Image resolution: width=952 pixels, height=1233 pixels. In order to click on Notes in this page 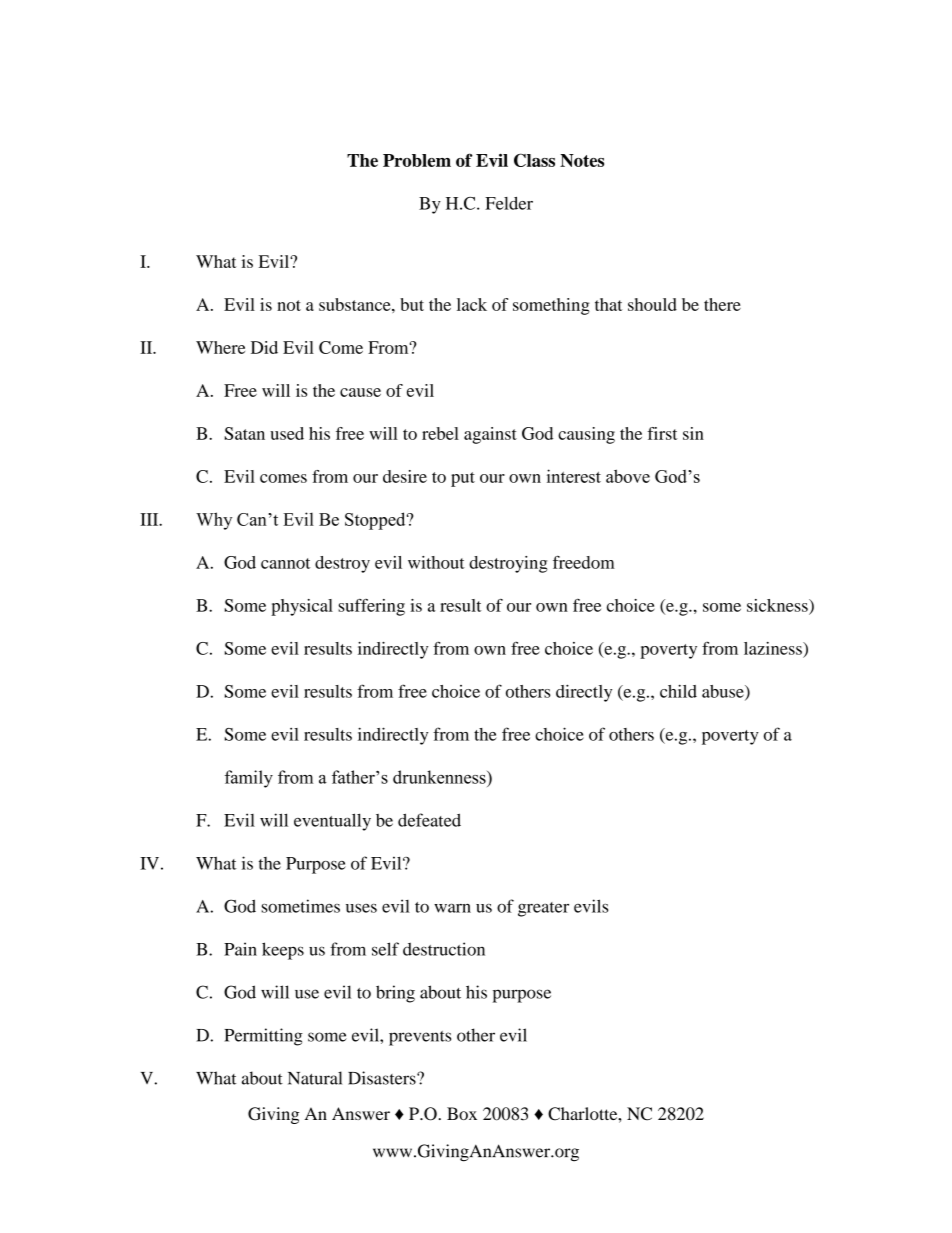, I will do `click(582, 160)`.
